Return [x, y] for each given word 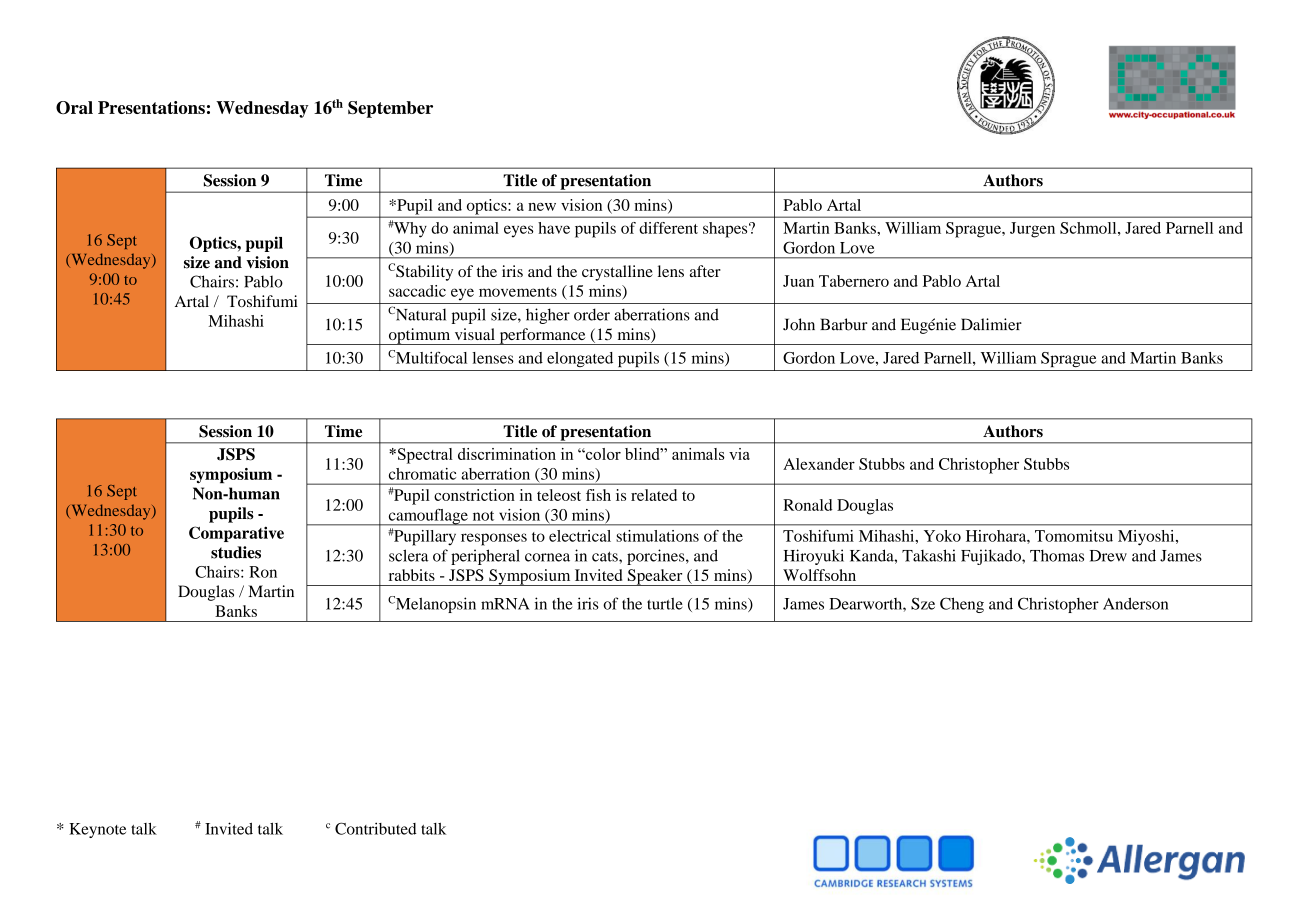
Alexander [819, 464]
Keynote [97, 830]
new [542, 207]
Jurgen [1032, 230]
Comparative [236, 534]
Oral [74, 107]
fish [598, 495]
